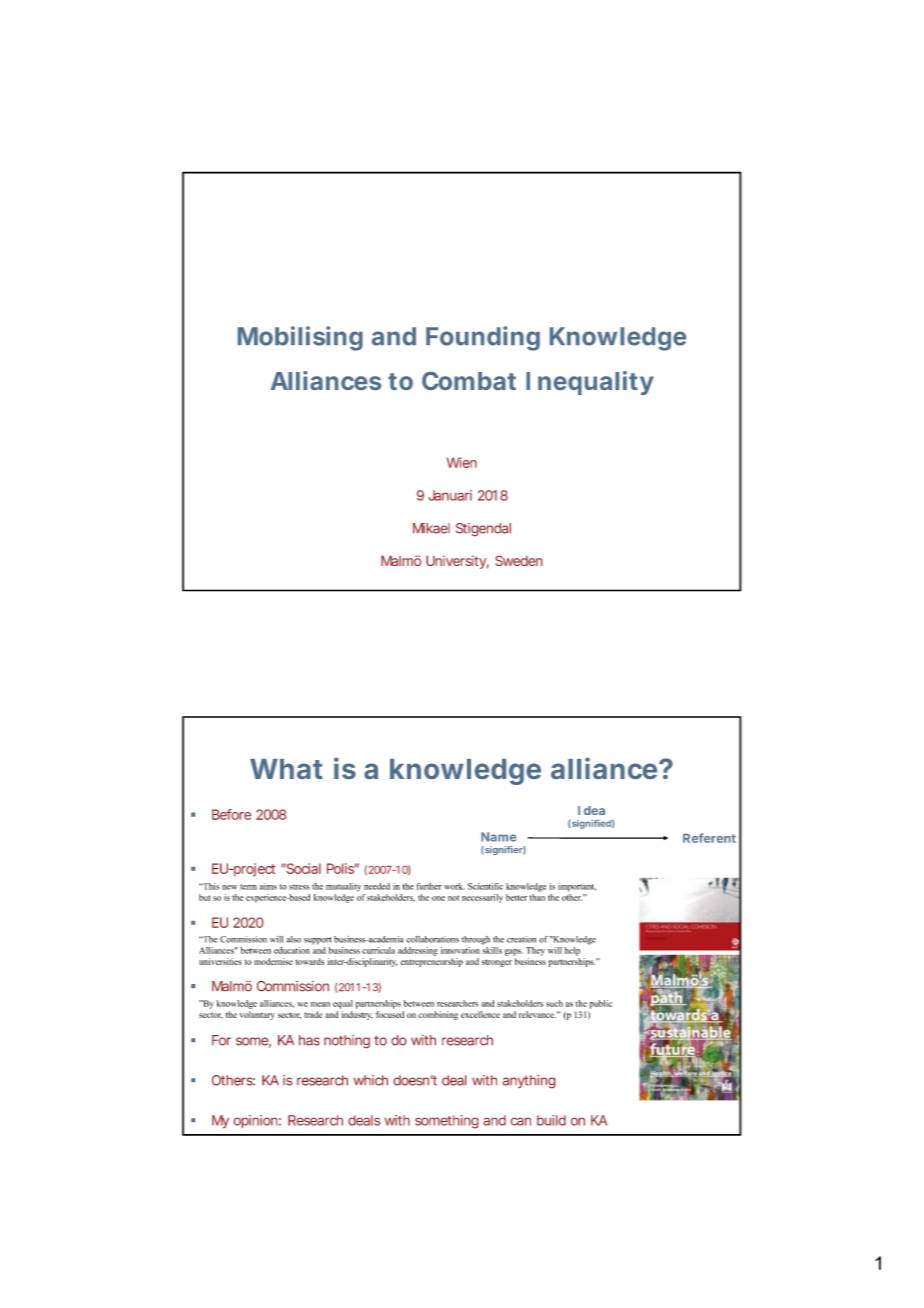 The height and width of the image is (1308, 924). Describe the element at coordinates (450, 495) in the image. I see `Januari` at that location.
